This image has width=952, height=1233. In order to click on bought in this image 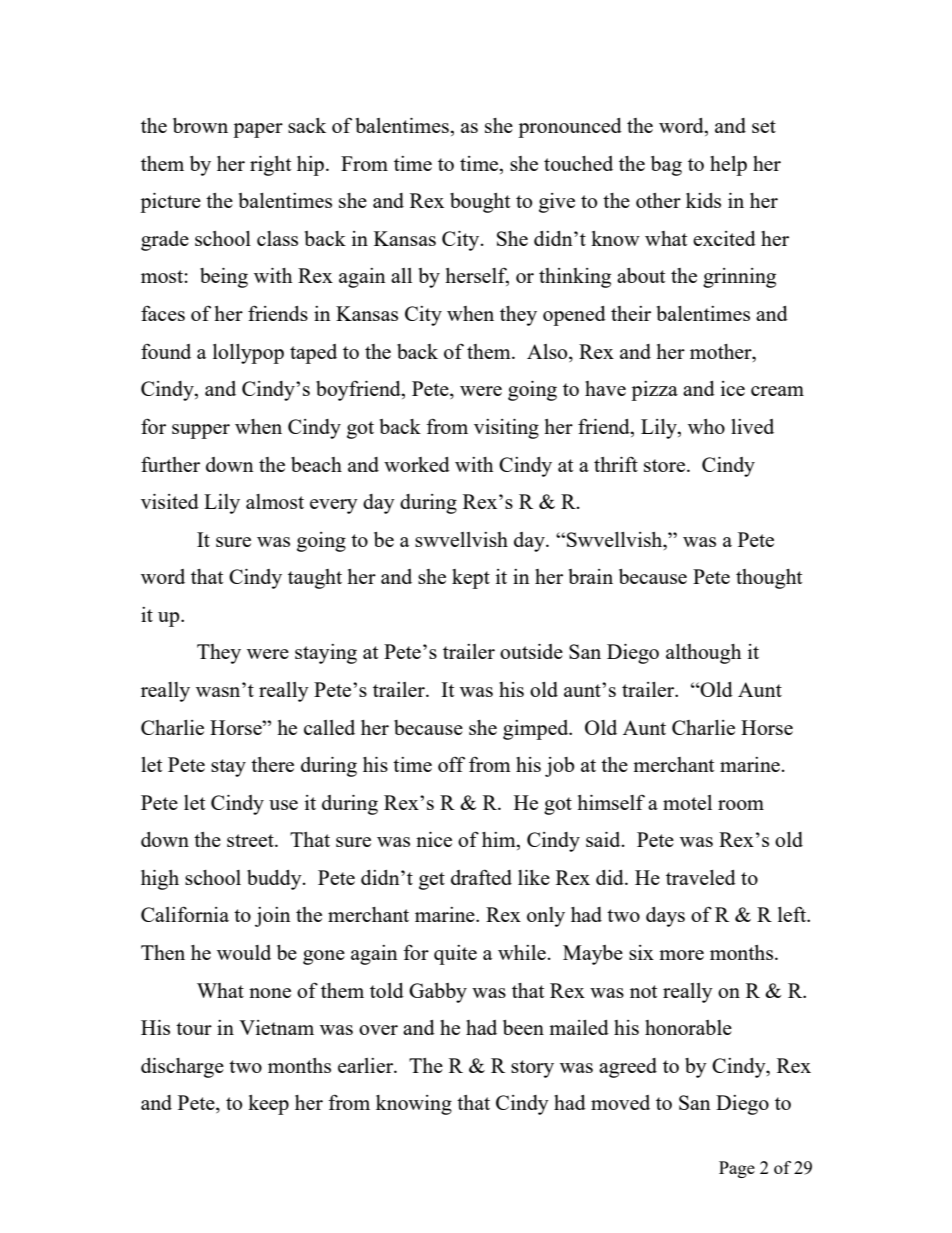, I will do `click(480, 203)`.
